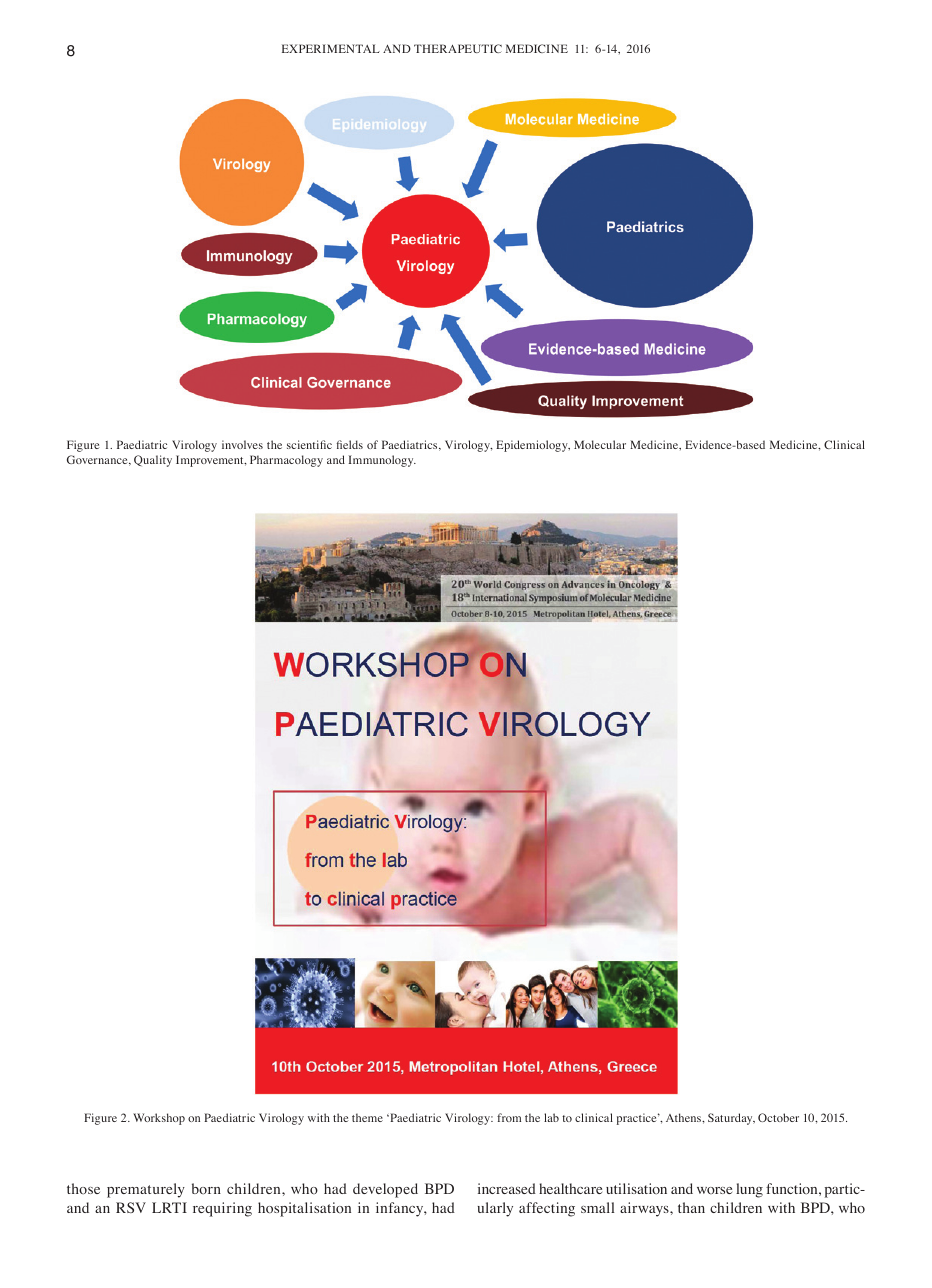 The height and width of the image is (1288, 932). I want to click on Quality, so click(153, 461).
